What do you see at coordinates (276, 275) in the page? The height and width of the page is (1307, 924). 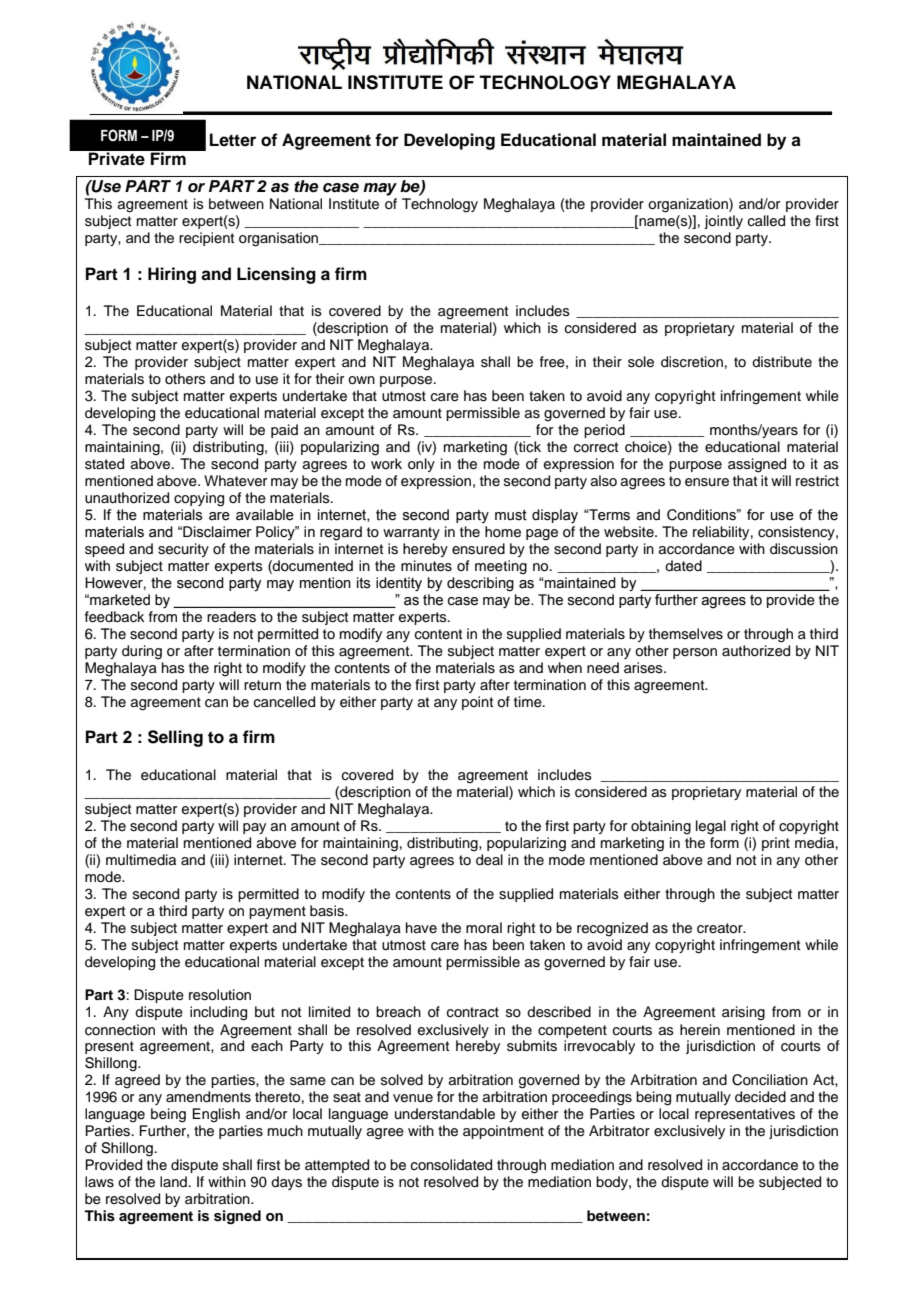 I see `Licensing` at bounding box center [276, 275].
